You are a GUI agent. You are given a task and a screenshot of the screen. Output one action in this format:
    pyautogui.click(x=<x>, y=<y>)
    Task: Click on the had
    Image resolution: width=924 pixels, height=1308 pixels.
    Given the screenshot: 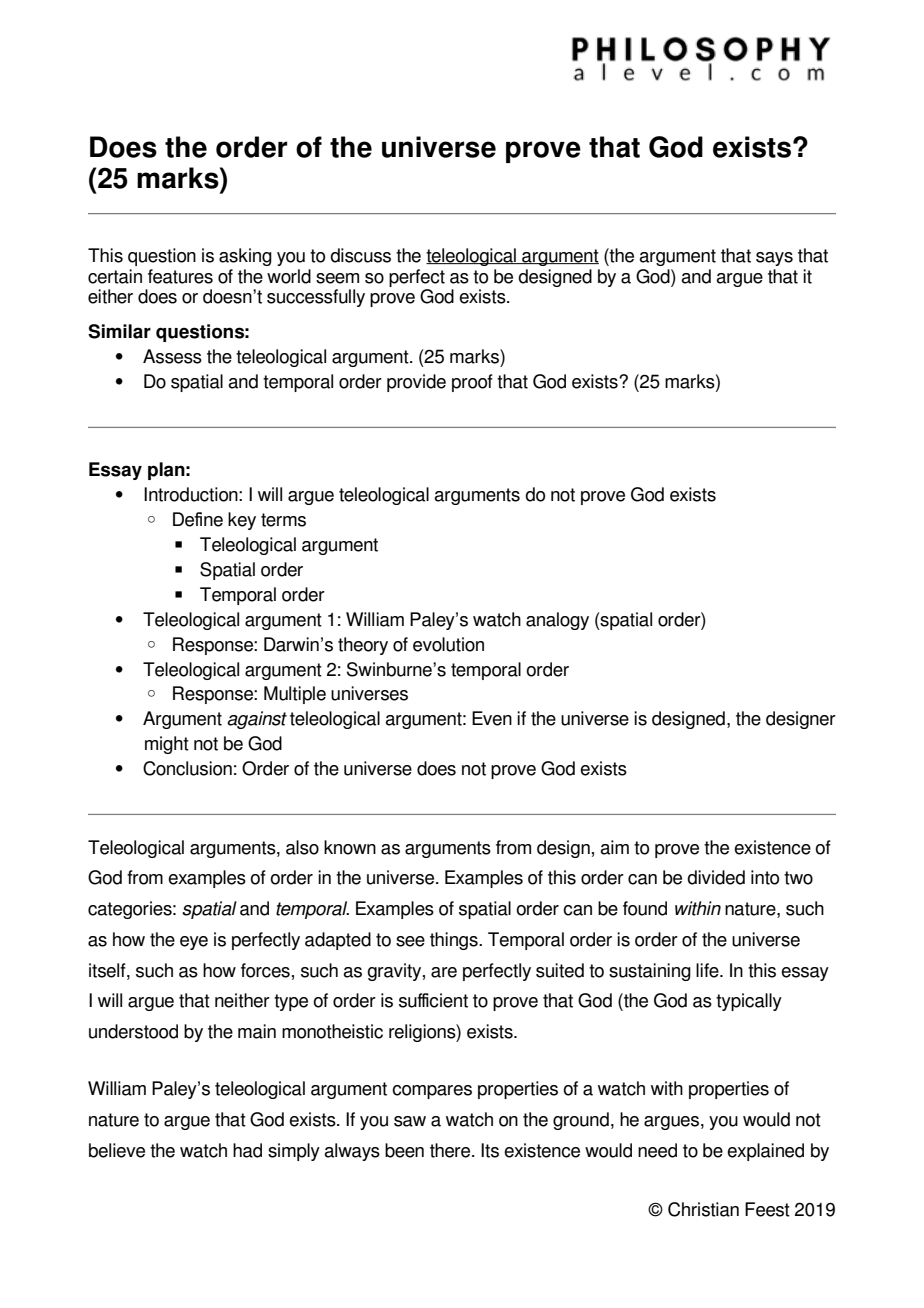 What is the action you would take?
    pyautogui.click(x=247, y=1150)
